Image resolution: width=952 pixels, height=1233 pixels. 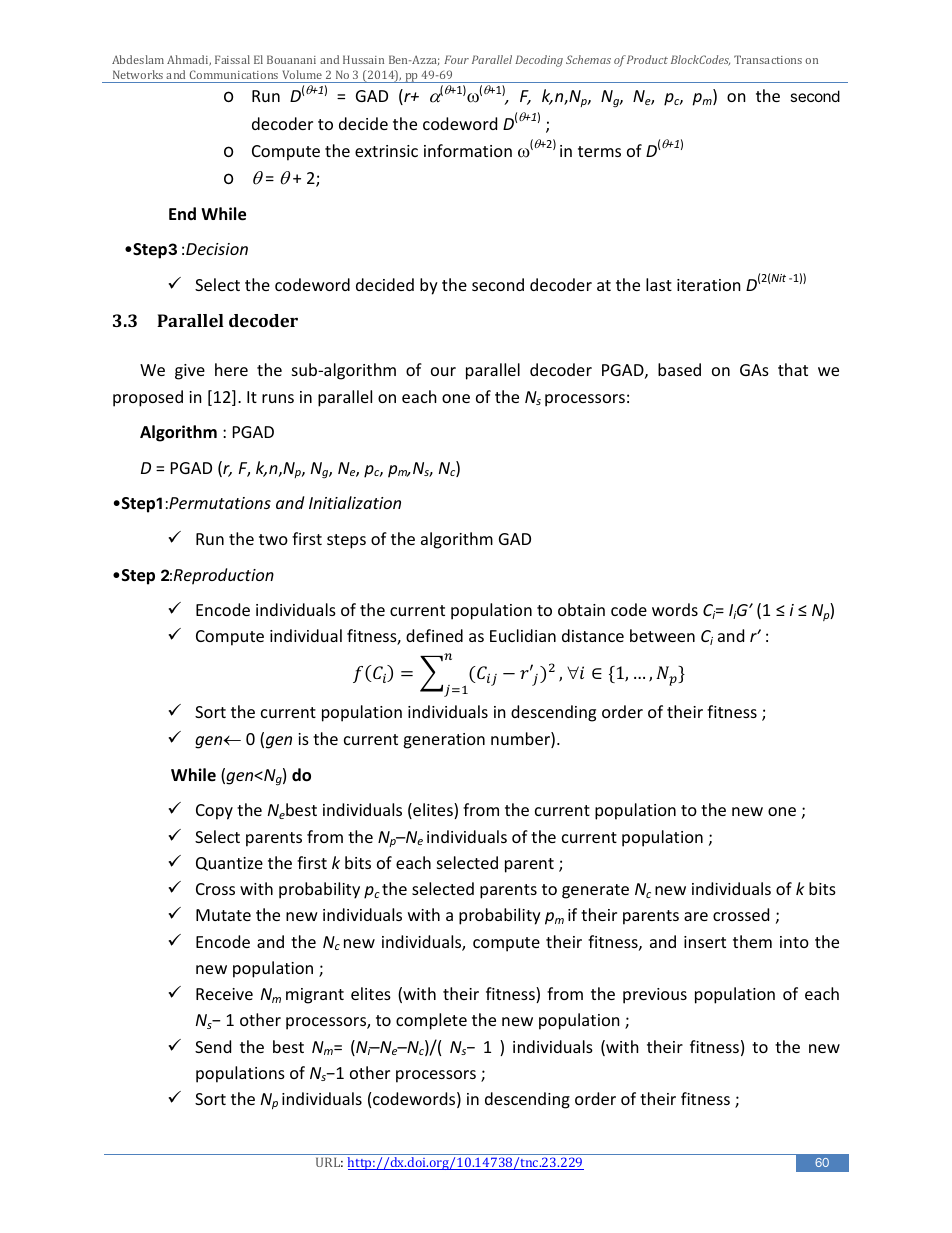 What do you see at coordinates (231, 369) in the image?
I see `here` at bounding box center [231, 369].
